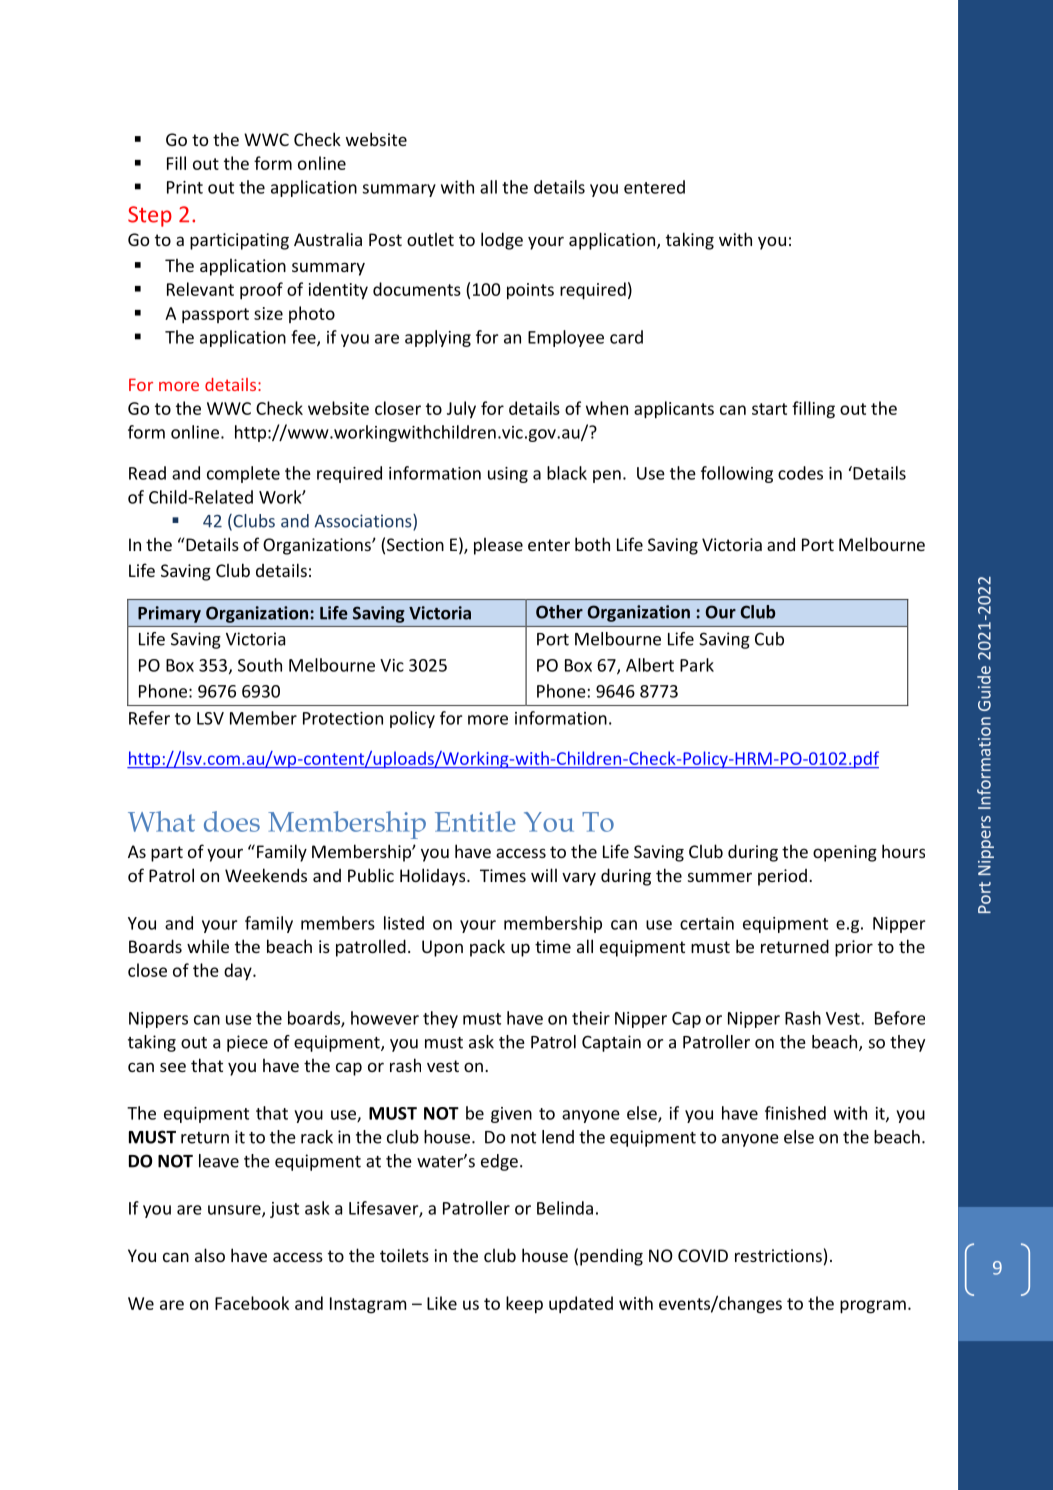 This screenshot has width=1053, height=1490. Describe the element at coordinates (769, 639) in the screenshot. I see `Cub` at that location.
